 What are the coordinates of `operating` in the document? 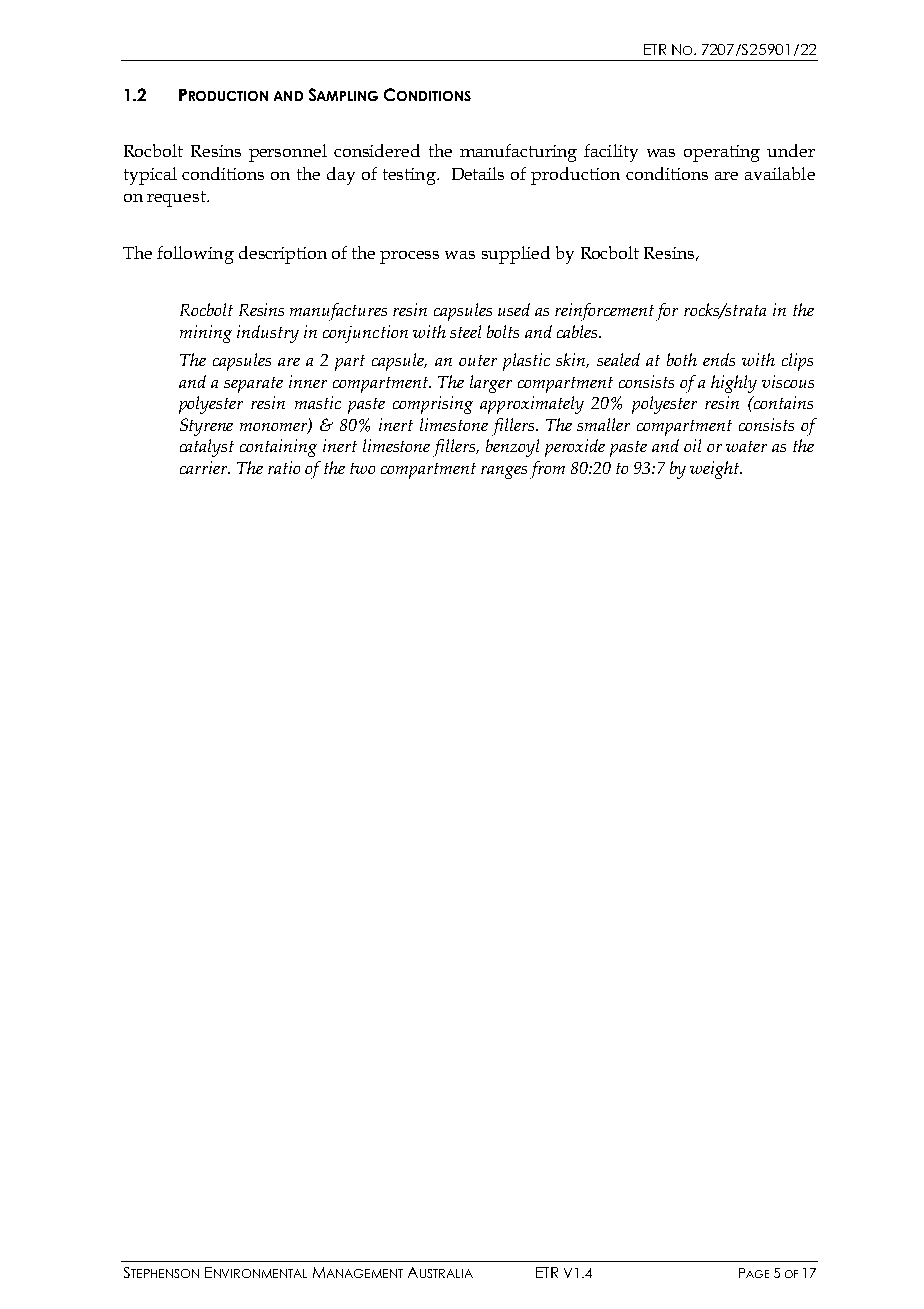 It's located at (722, 153).
